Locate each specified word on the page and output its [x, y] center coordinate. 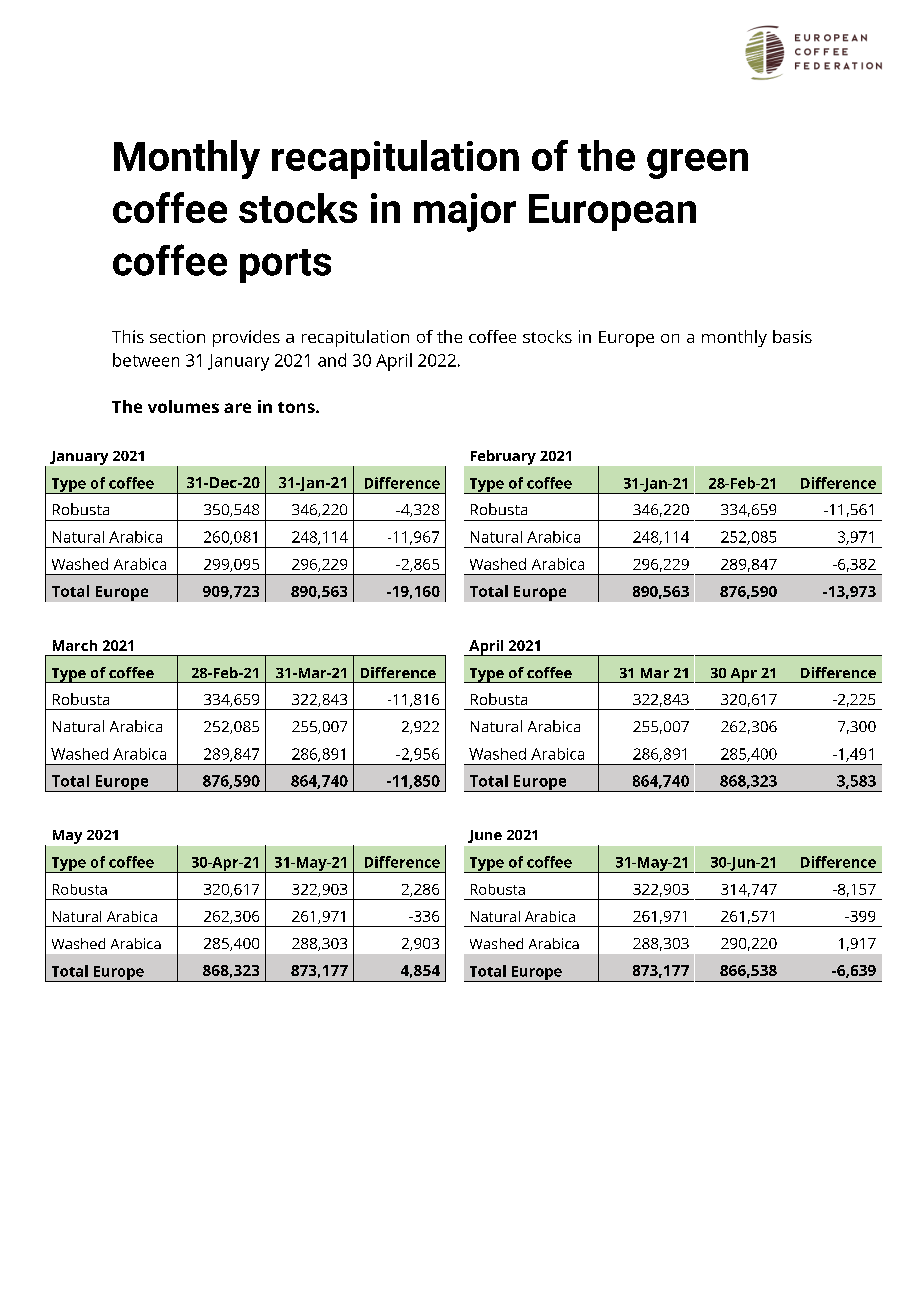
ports [285, 266]
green [697, 164]
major [465, 212]
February [503, 457]
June [485, 836]
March [75, 645]
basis [792, 336]
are [237, 408]
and [332, 360]
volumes [183, 406]
